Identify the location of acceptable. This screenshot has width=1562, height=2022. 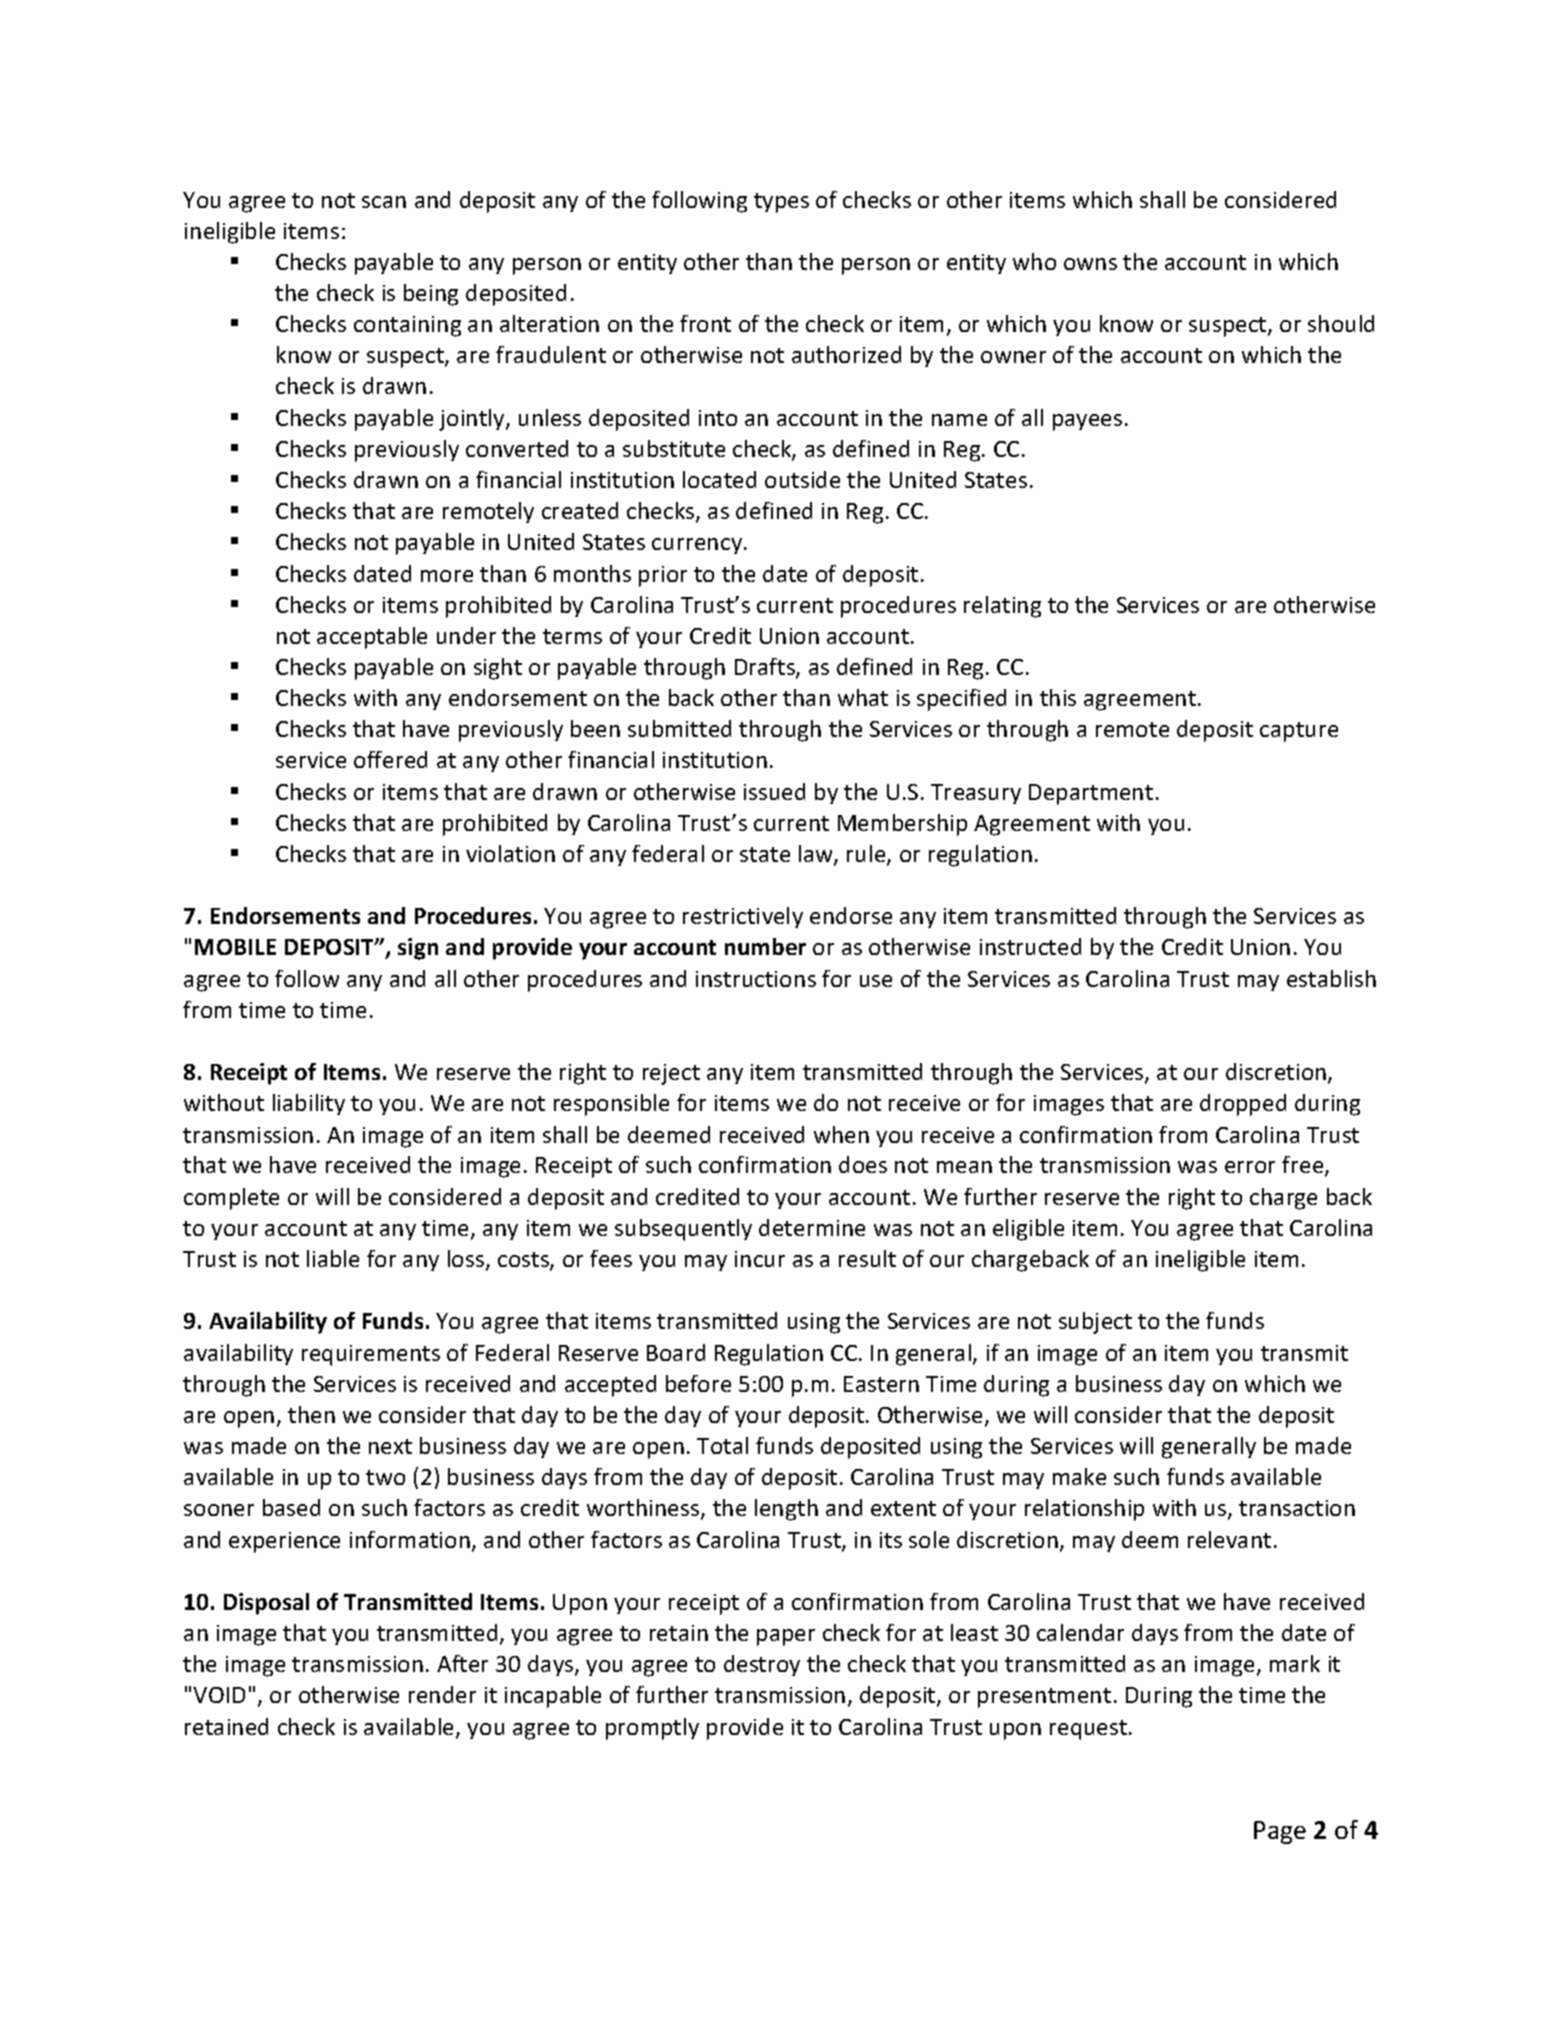
(372, 638).
